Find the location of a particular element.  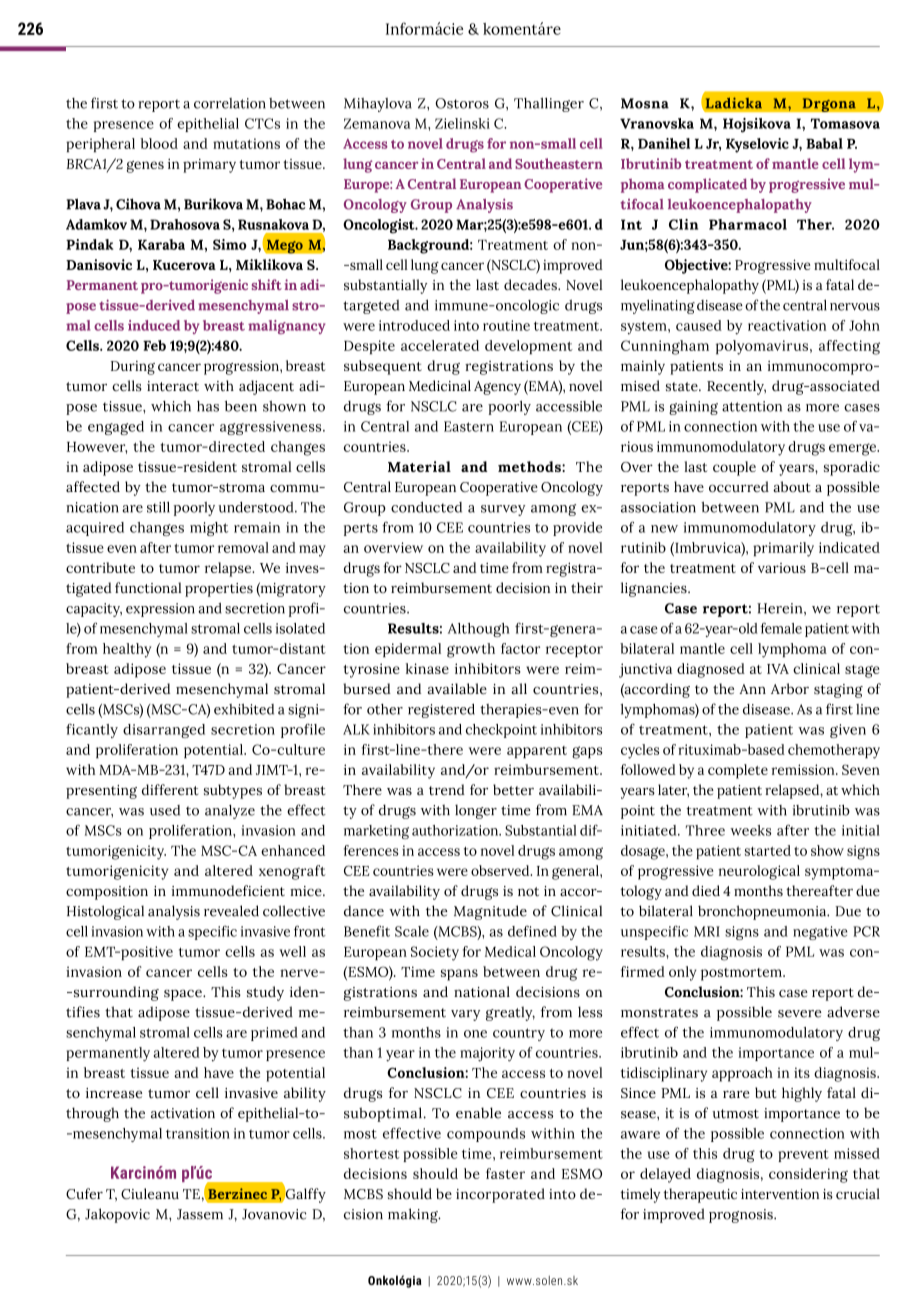

Zielinski is located at coordinates (462, 123).
